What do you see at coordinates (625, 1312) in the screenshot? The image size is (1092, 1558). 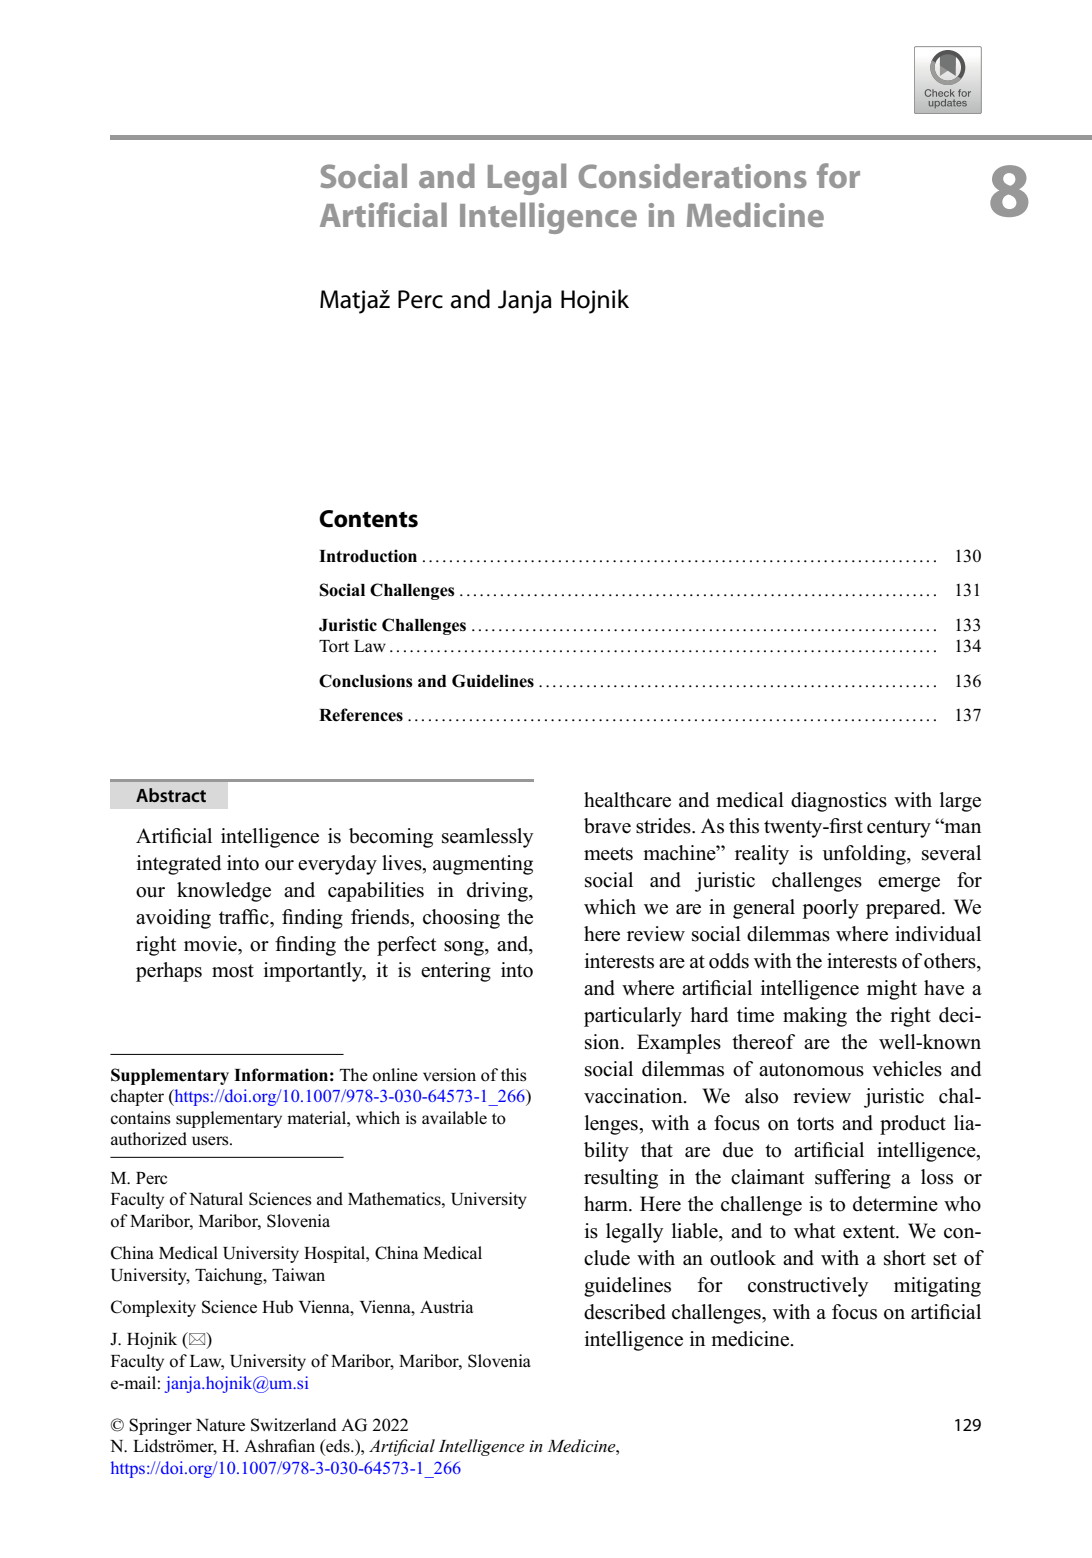 I see `described` at bounding box center [625, 1312].
